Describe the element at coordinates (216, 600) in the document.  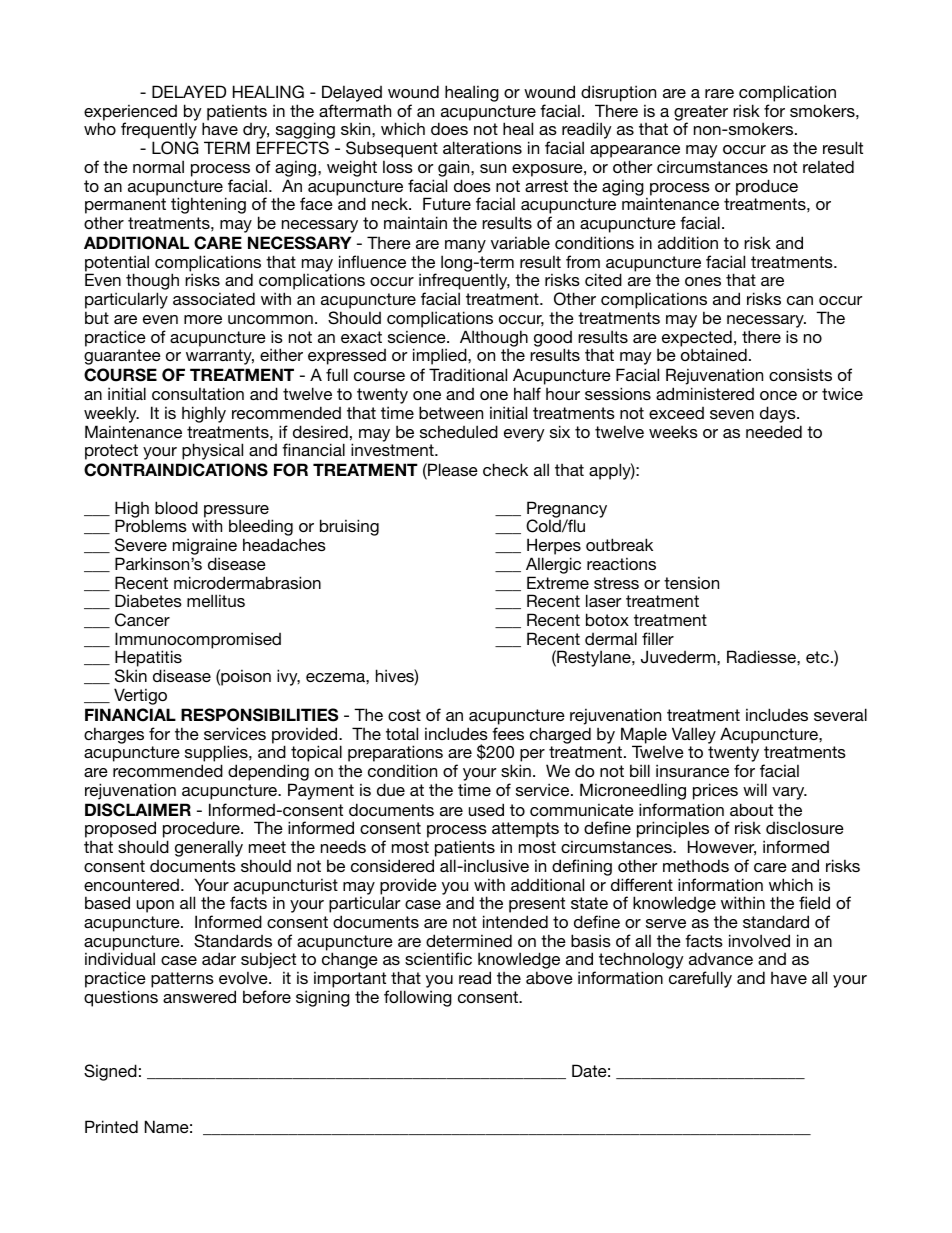
I see `mellitus` at that location.
